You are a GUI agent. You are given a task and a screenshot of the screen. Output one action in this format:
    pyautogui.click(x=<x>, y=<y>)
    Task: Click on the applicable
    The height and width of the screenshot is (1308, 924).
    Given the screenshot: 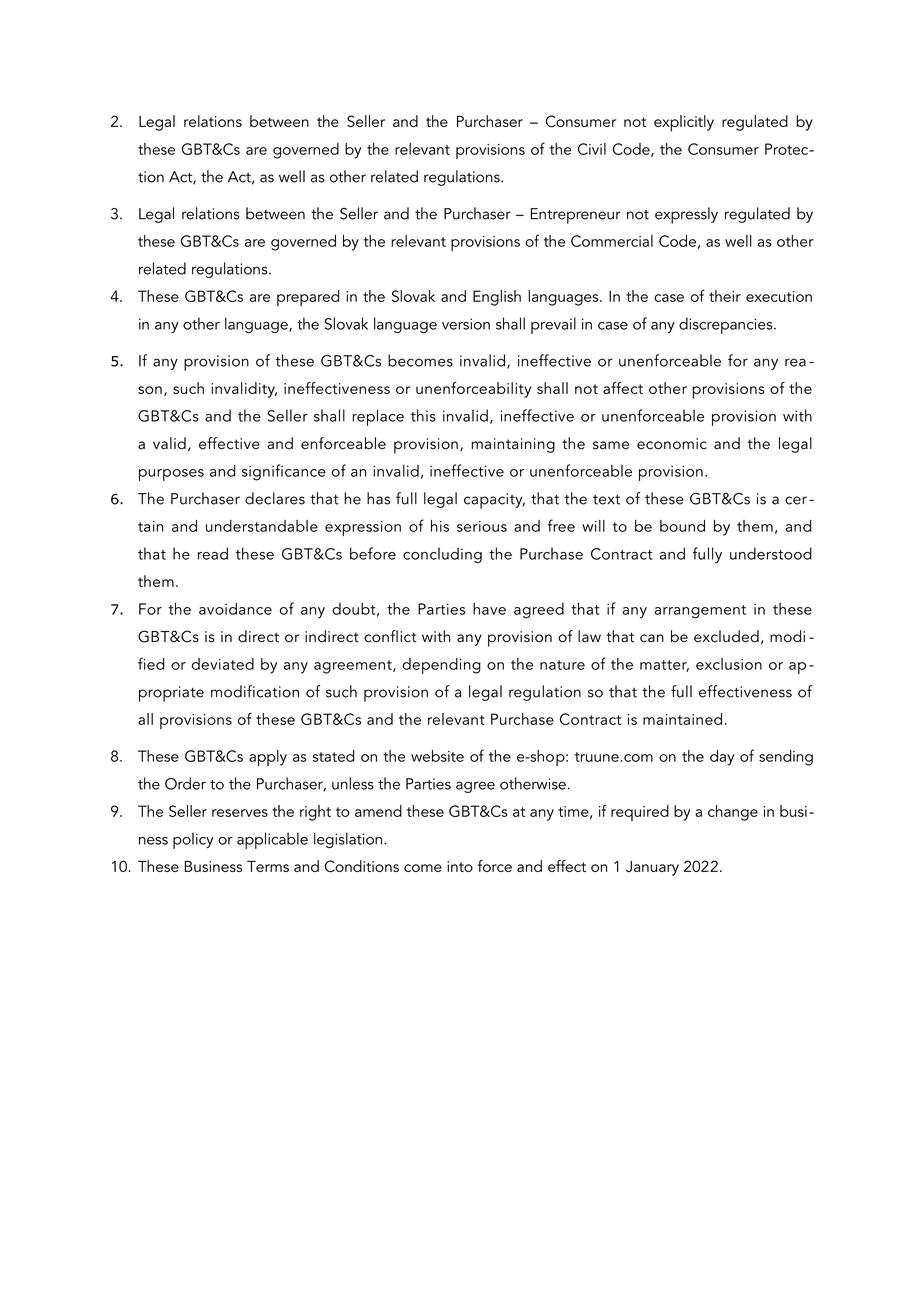 What is the action you would take?
    pyautogui.click(x=272, y=840)
